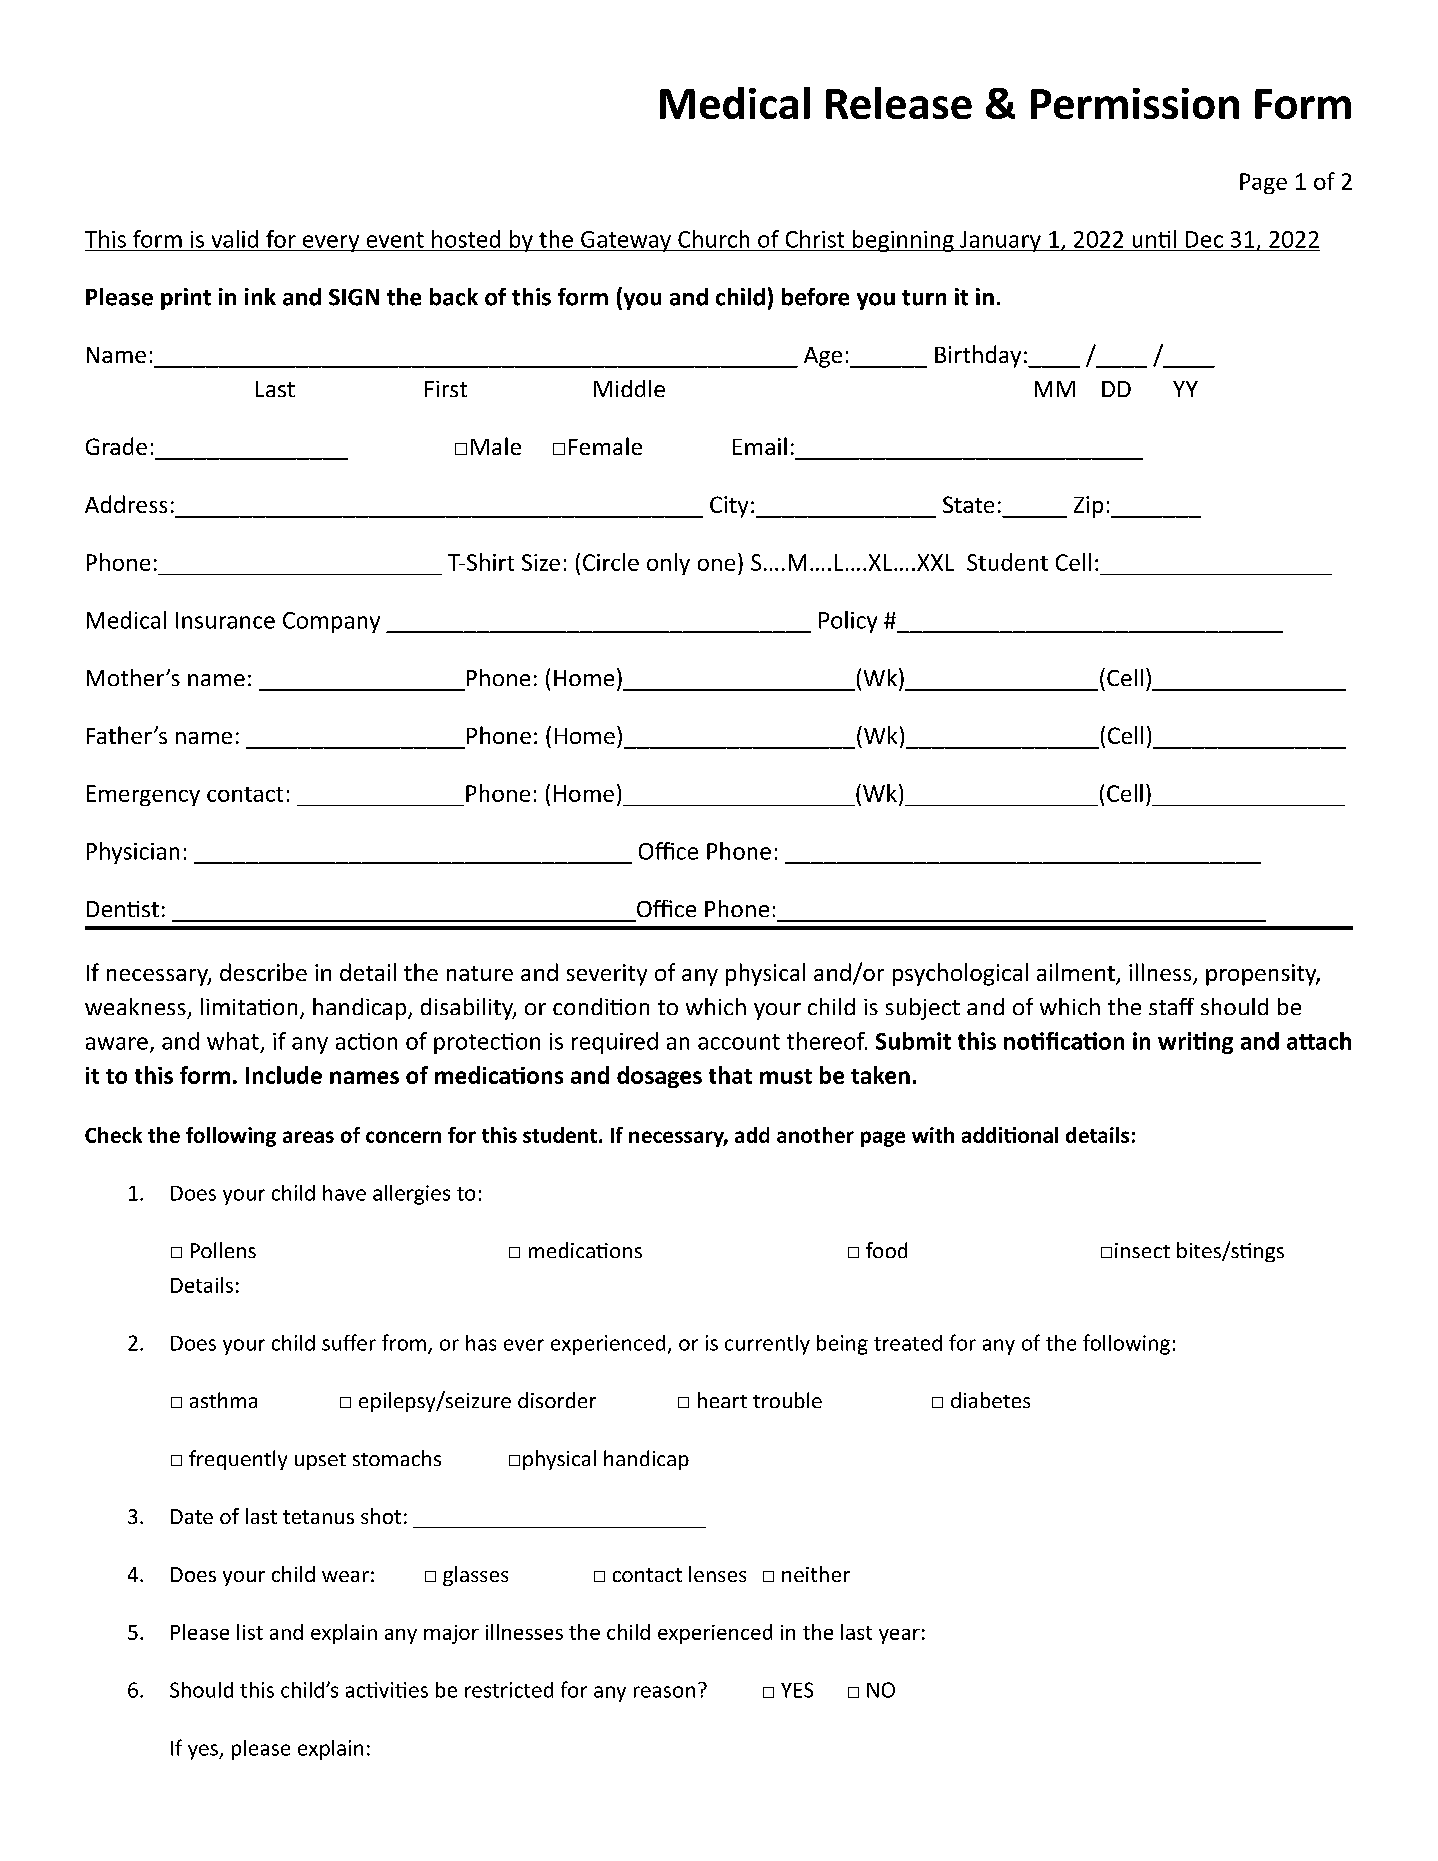 The height and width of the screenshot is (1861, 1438). What do you see at coordinates (629, 388) in the screenshot?
I see `Middle` at bounding box center [629, 388].
